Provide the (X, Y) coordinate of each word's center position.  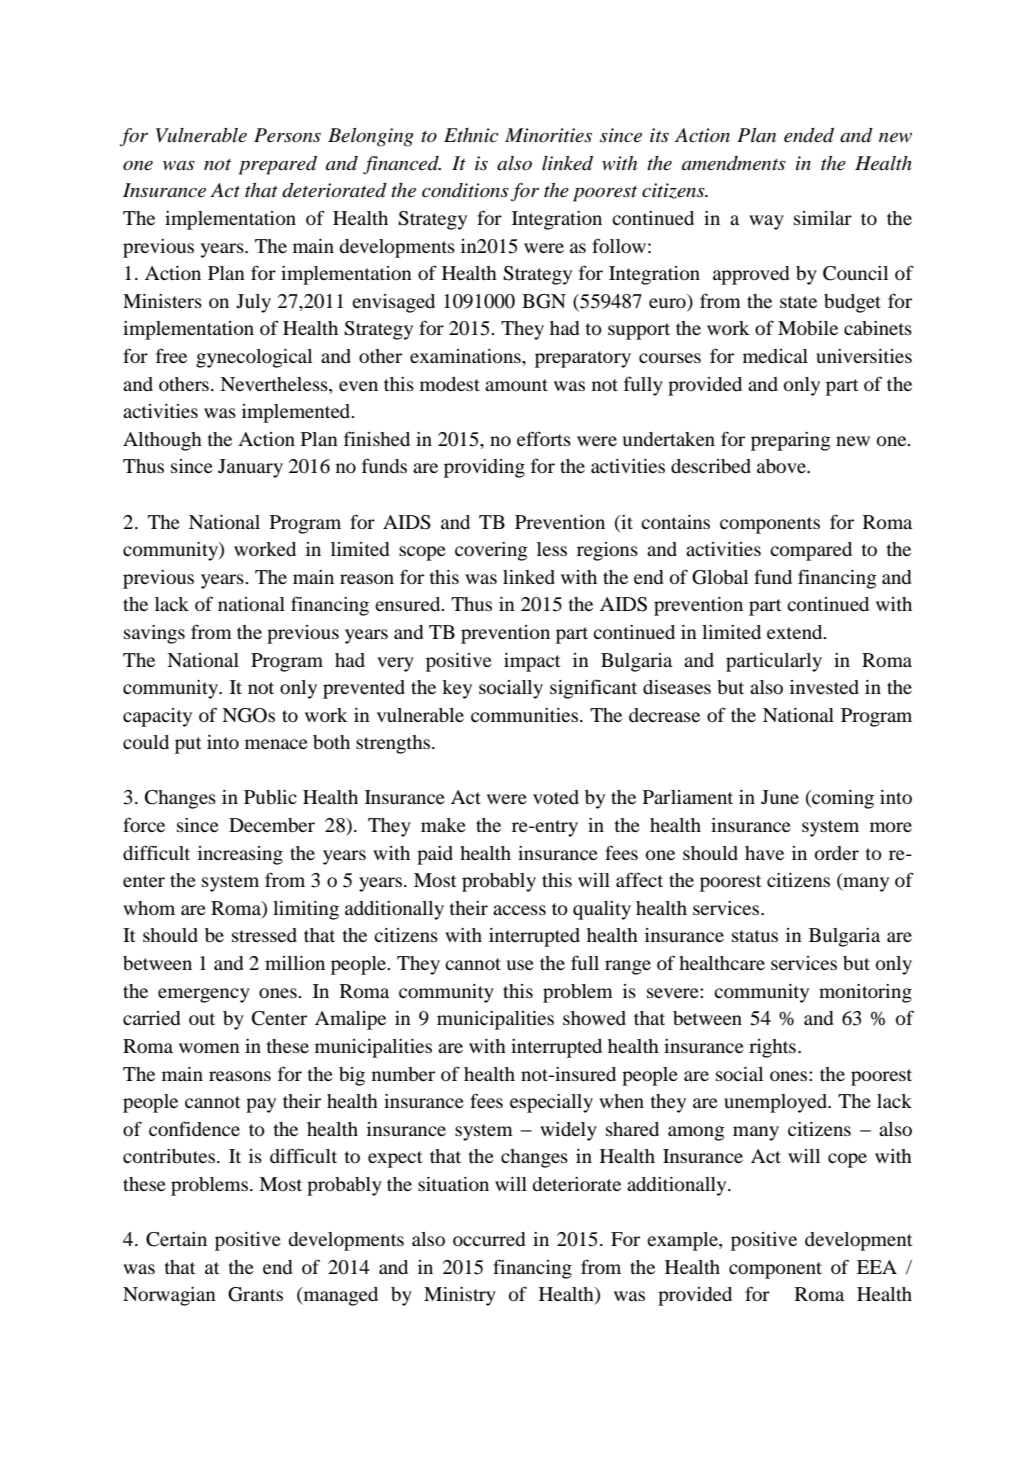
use (520, 965)
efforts (544, 438)
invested (824, 687)
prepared (278, 165)
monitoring (865, 993)
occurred (489, 1239)
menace (276, 744)
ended (809, 135)
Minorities (548, 135)
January (250, 468)
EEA (877, 1267)
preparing (791, 441)
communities (526, 715)
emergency (204, 995)
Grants (255, 1294)
